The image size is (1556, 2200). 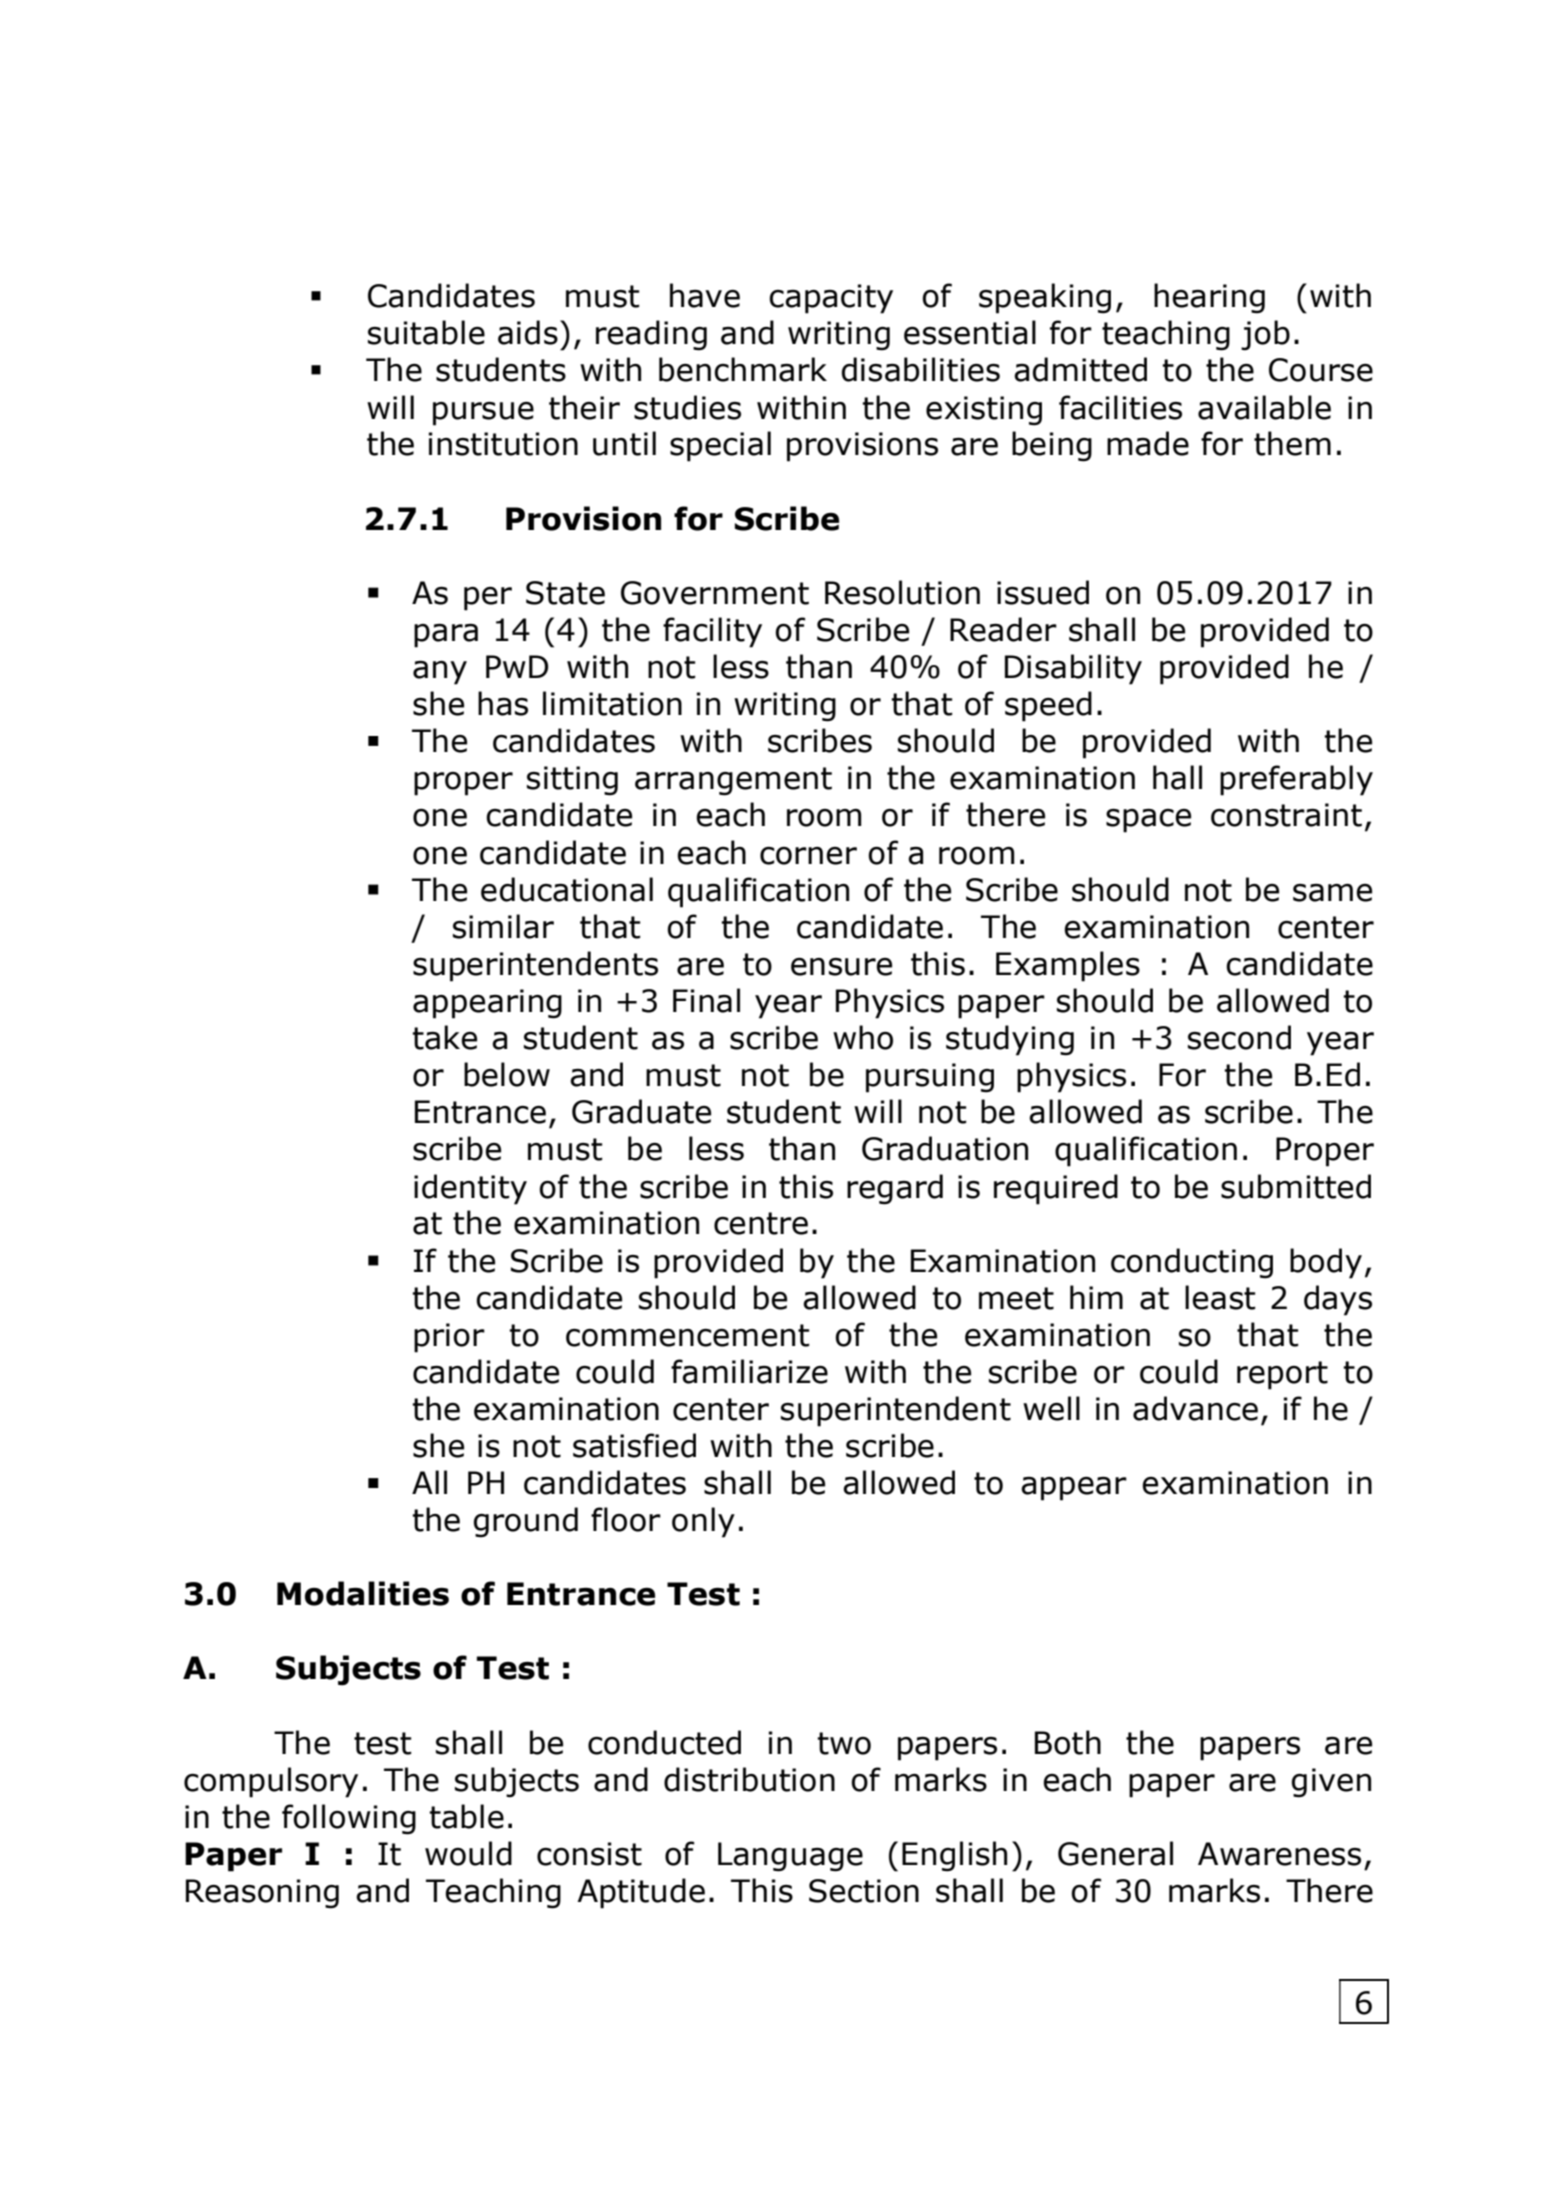 I want to click on following, so click(x=349, y=1819).
